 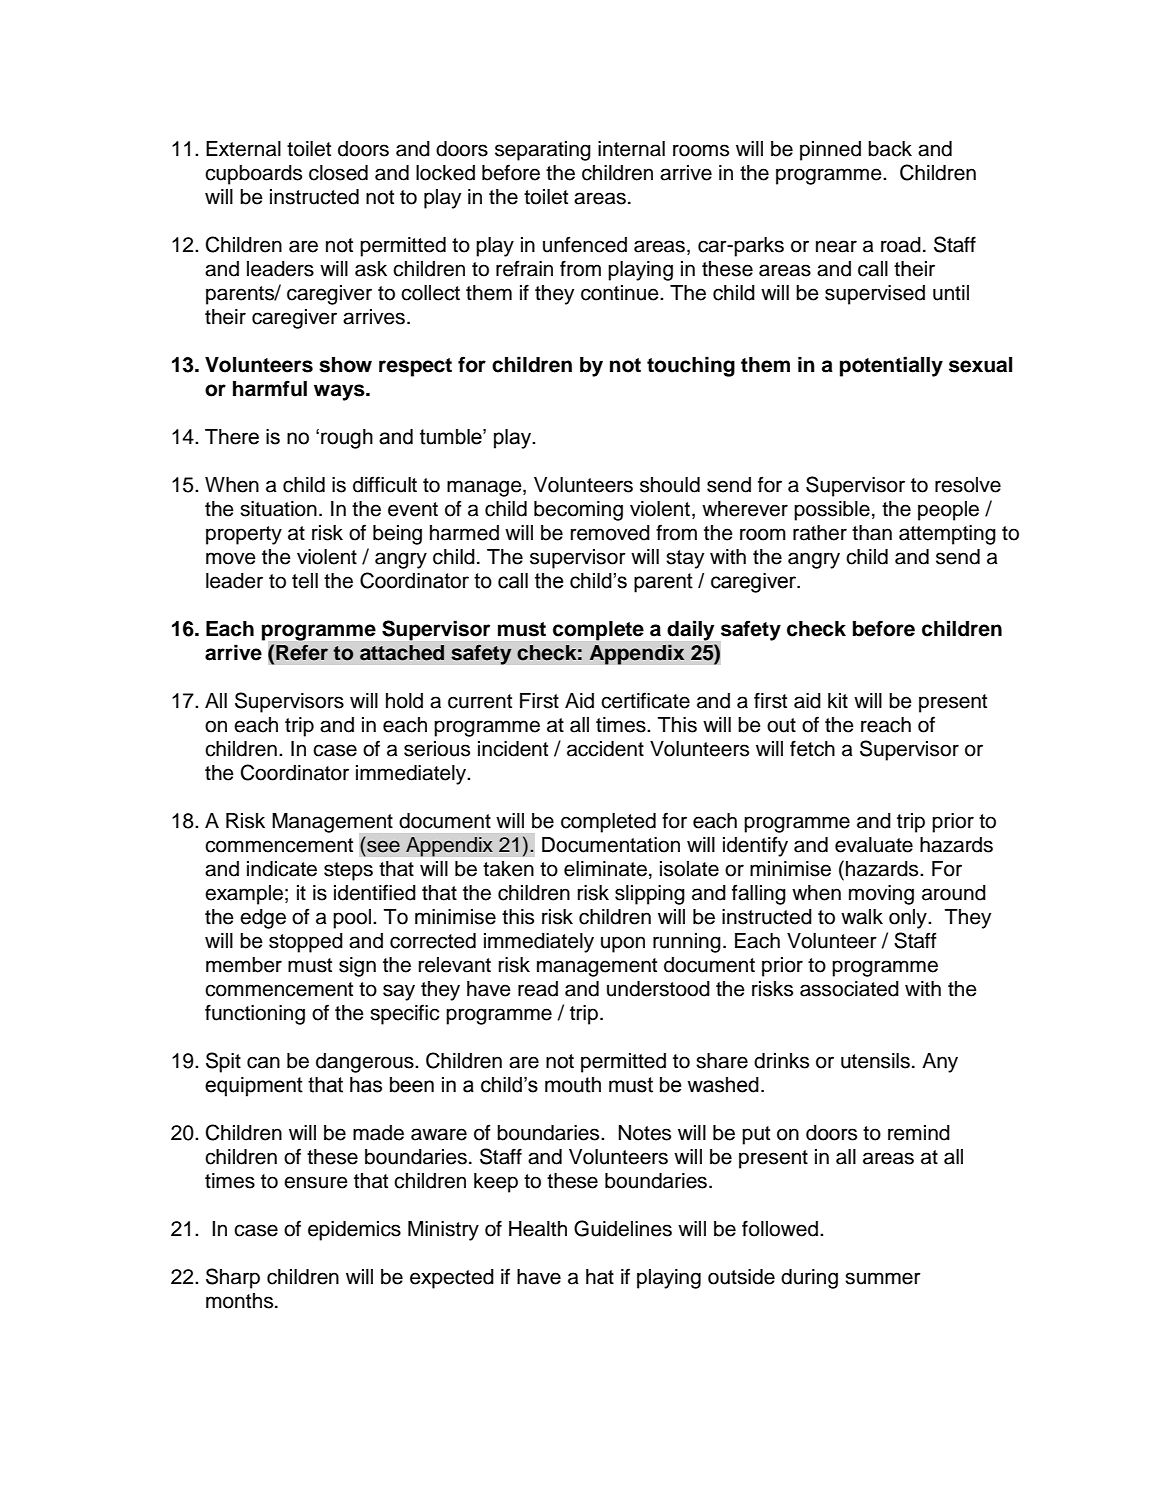 I want to click on epidemics, so click(x=354, y=1231).
